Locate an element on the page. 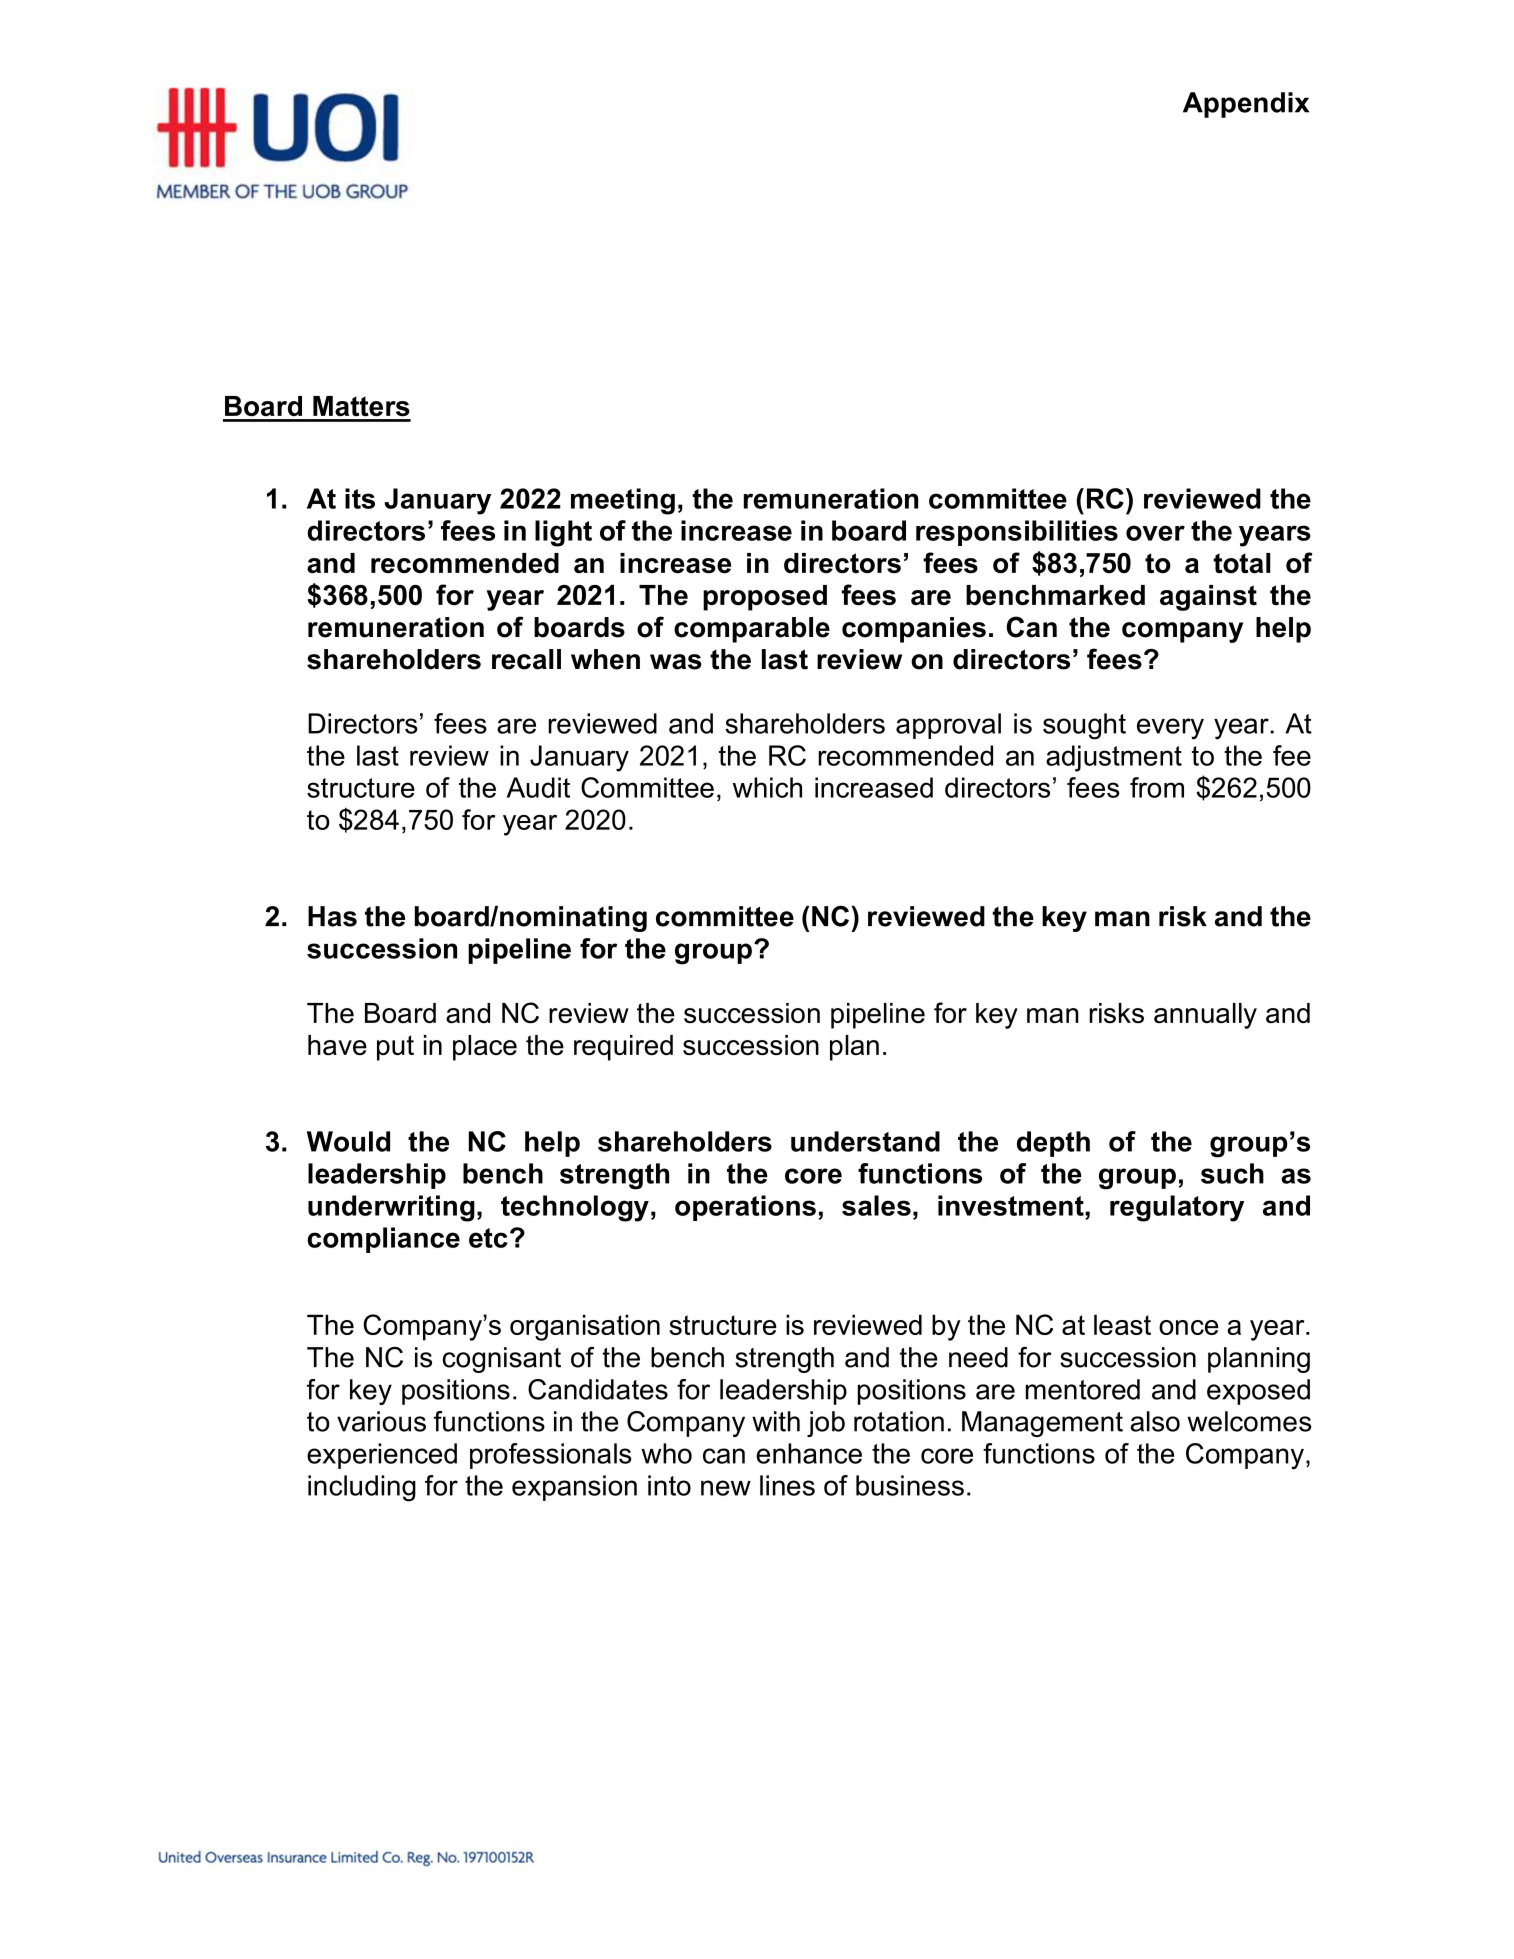 The width and height of the page is (1514, 1959). which is located at coordinates (767, 787).
